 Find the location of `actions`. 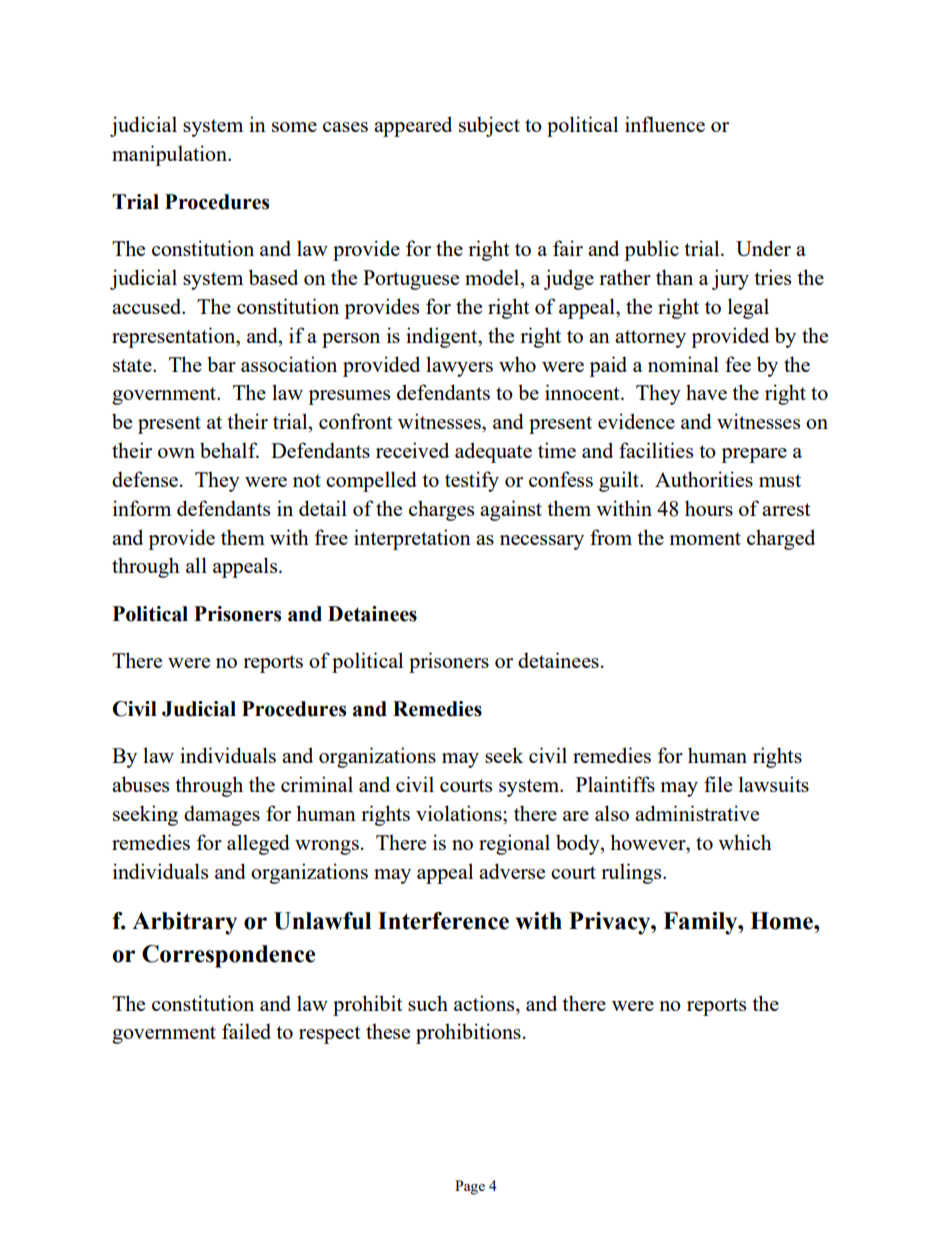

actions is located at coordinates (485, 1003).
